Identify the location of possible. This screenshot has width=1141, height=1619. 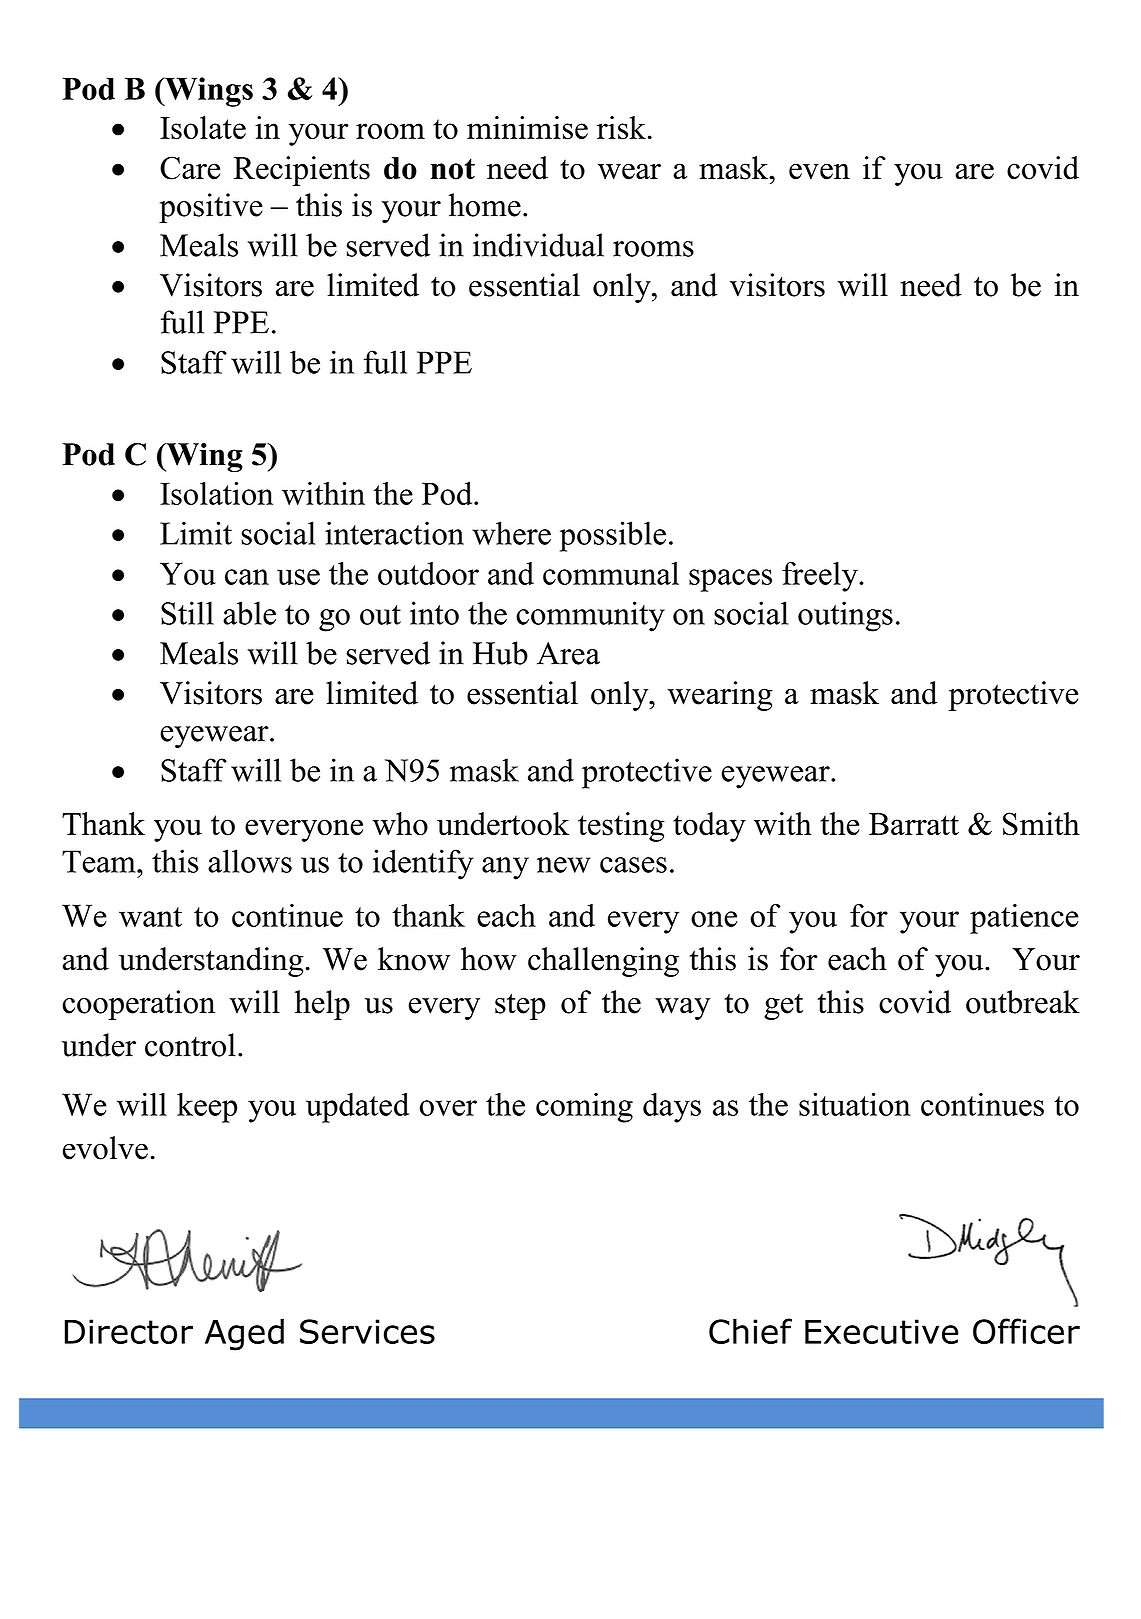
(613, 536).
